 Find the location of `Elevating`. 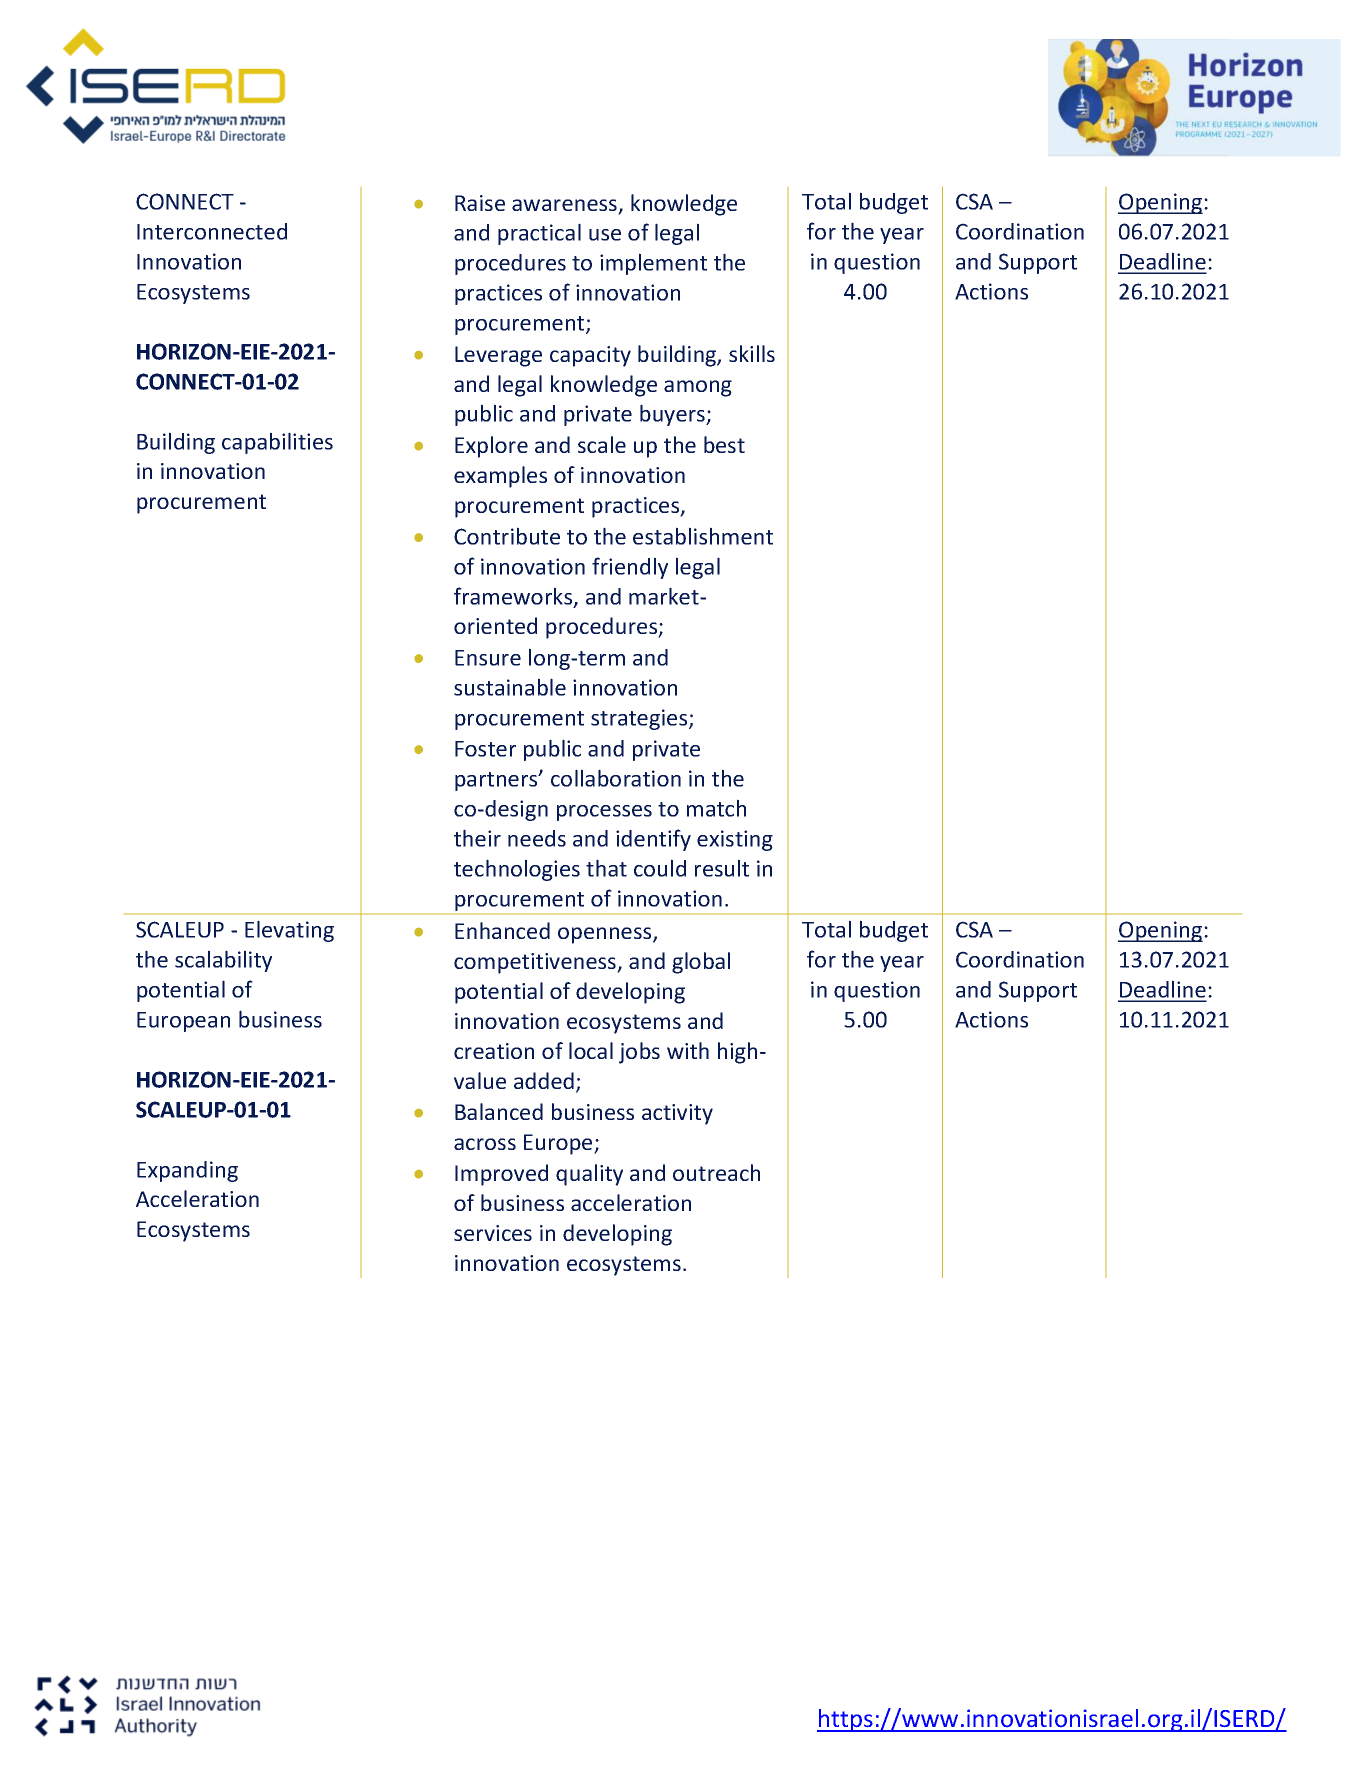

Elevating is located at coordinates (289, 931).
